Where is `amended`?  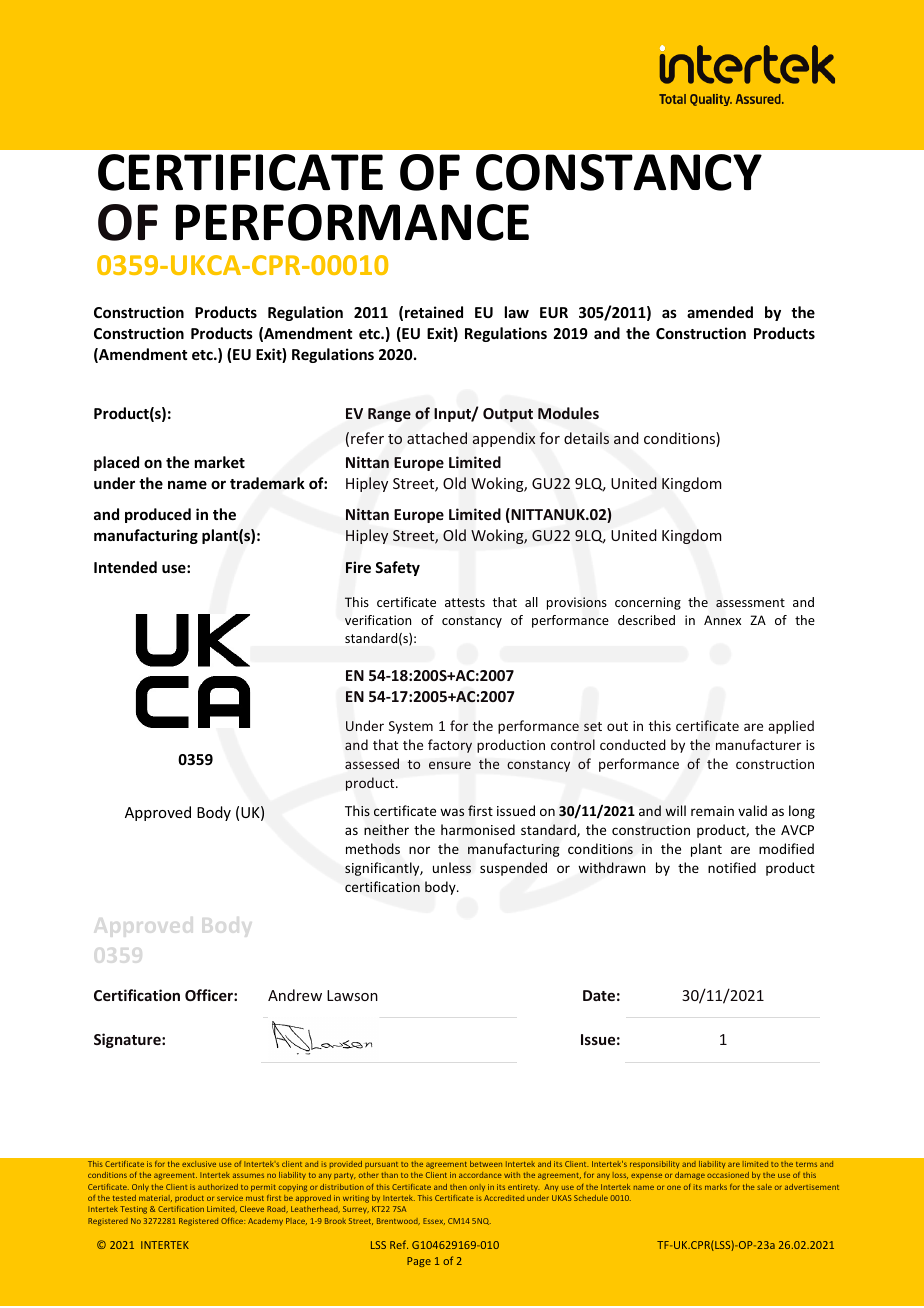 amended is located at coordinates (720, 312).
